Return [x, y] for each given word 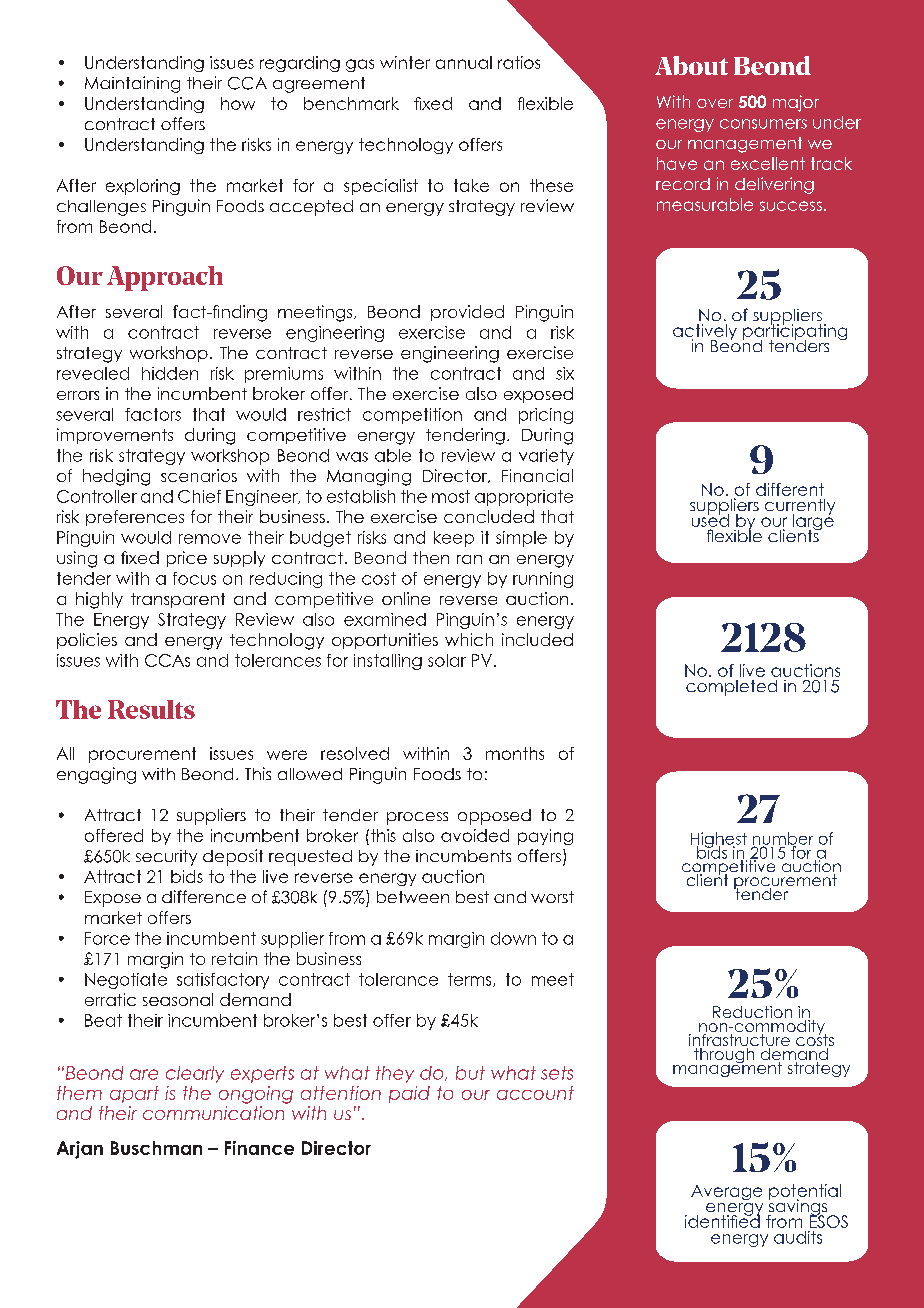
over [715, 103]
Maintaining [132, 84]
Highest [719, 841]
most [451, 496]
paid [409, 1094]
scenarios [199, 475]
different [790, 489]
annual [464, 62]
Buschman [156, 1148]
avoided [475, 835]
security [166, 858]
